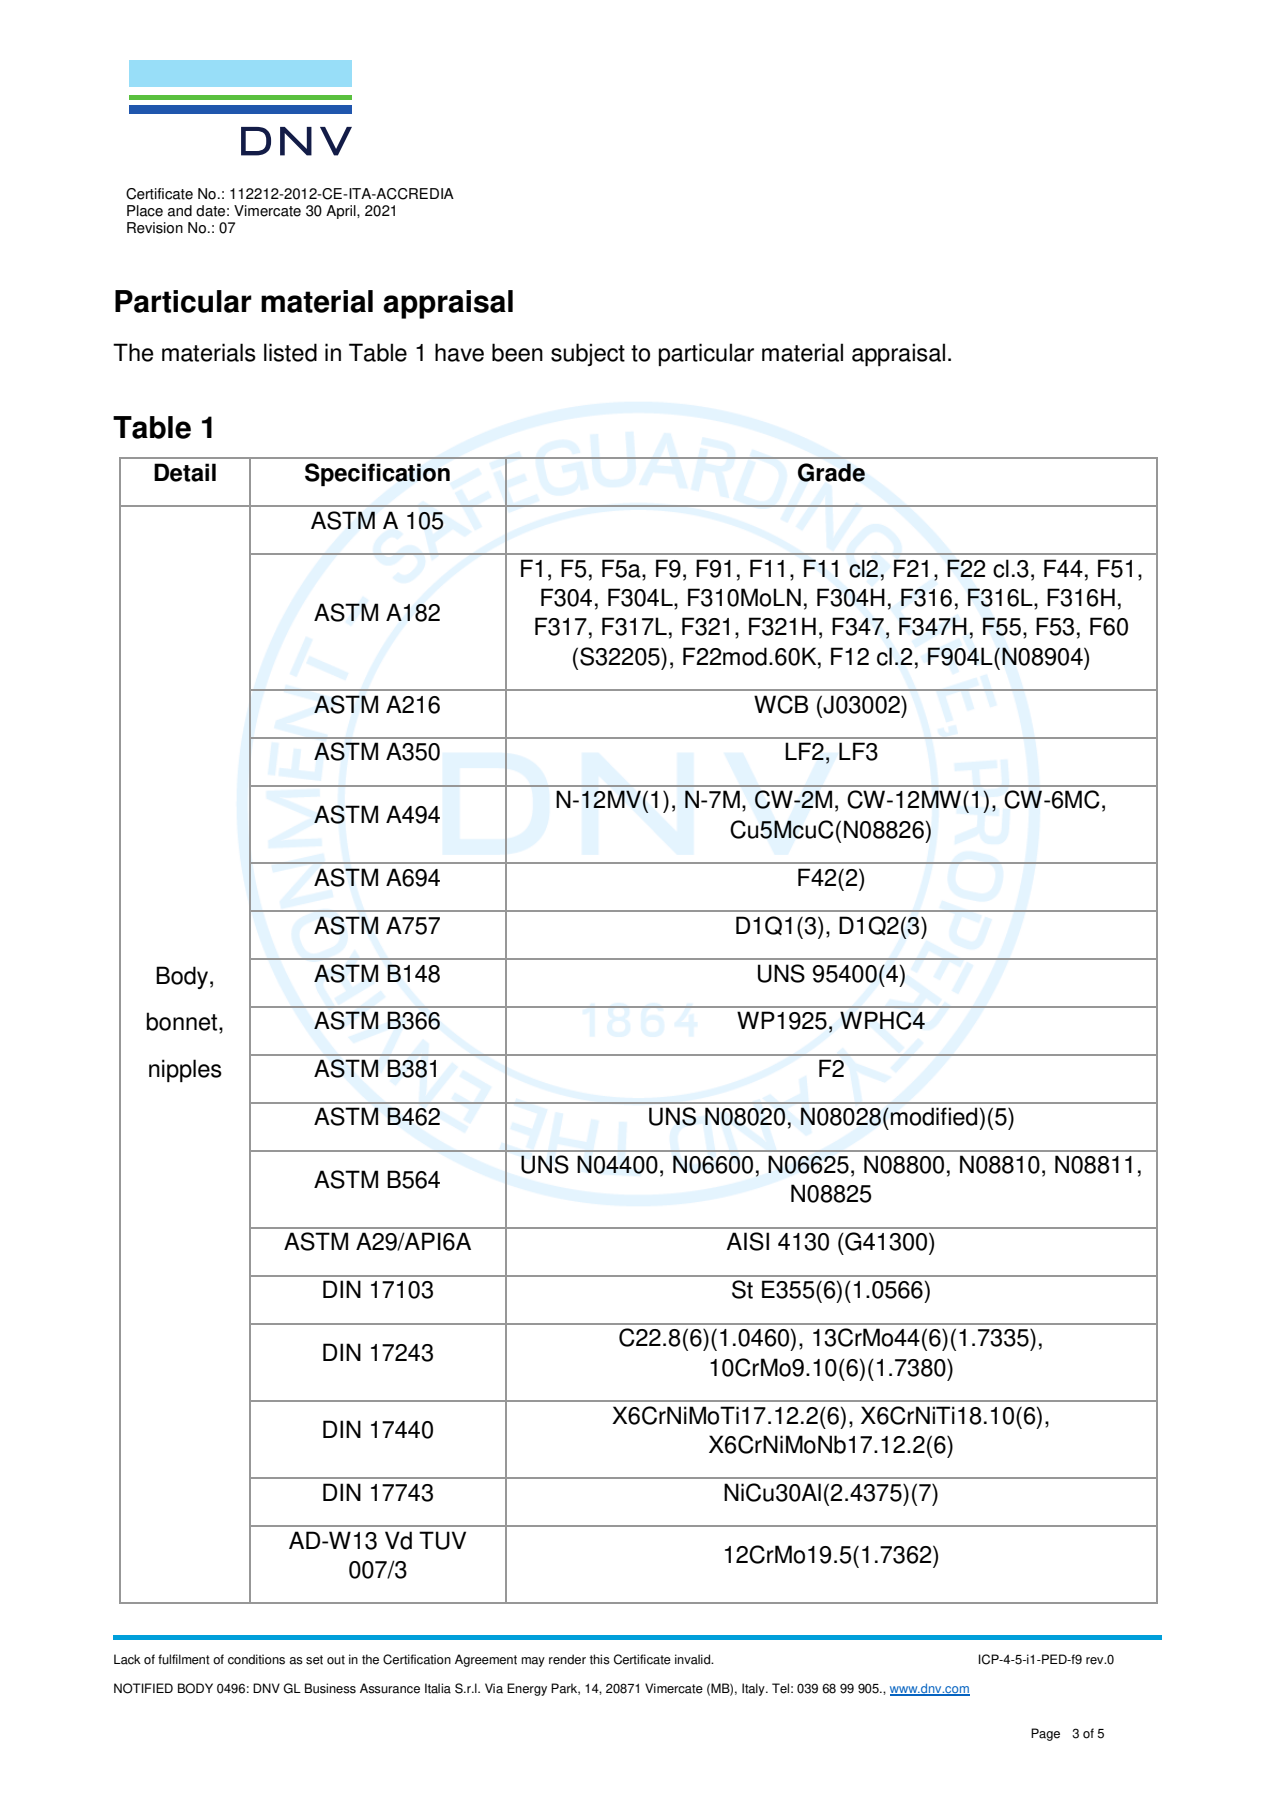  I want to click on conditions, so click(256, 1659).
